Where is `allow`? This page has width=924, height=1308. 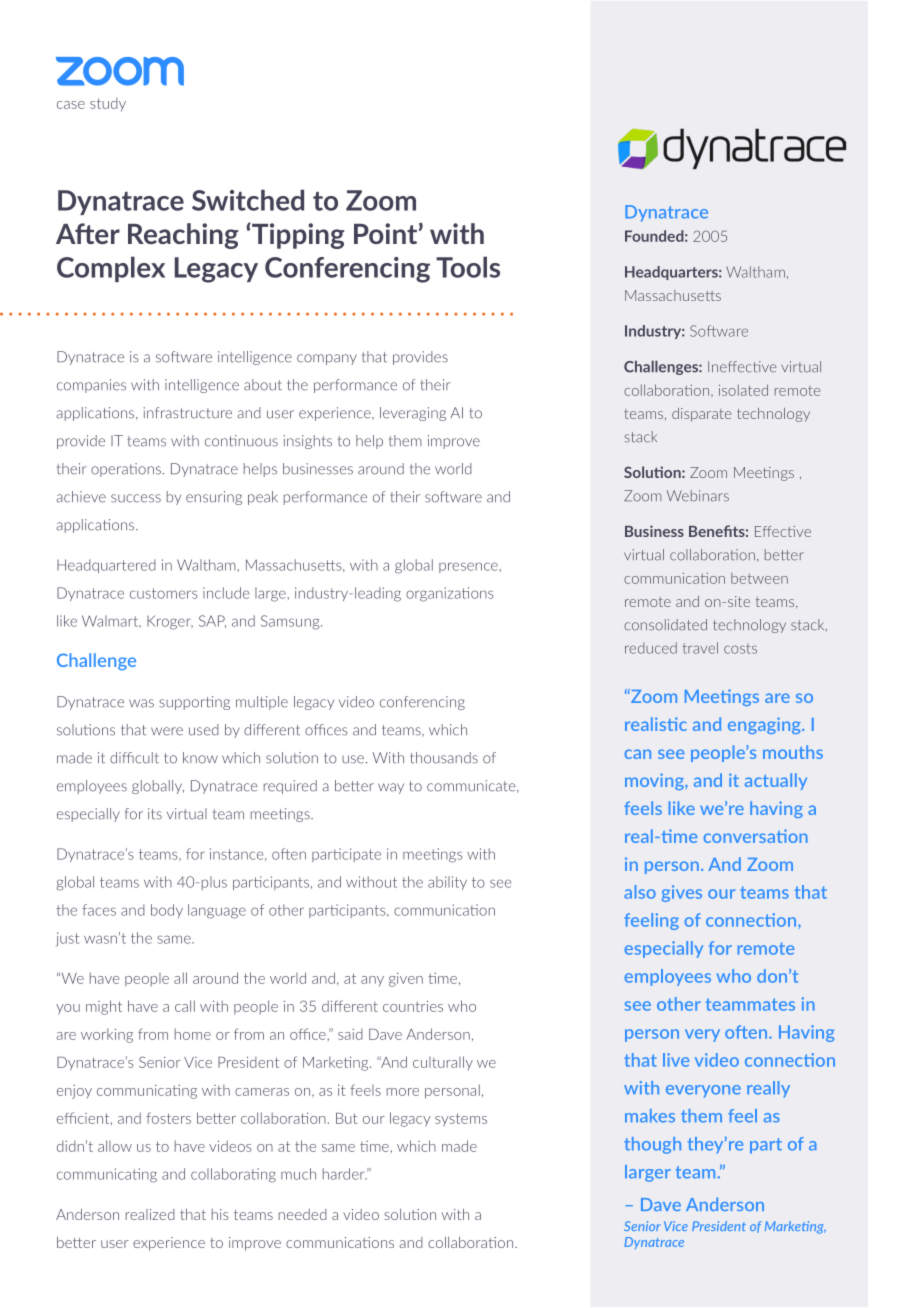 allow is located at coordinates (115, 1146).
